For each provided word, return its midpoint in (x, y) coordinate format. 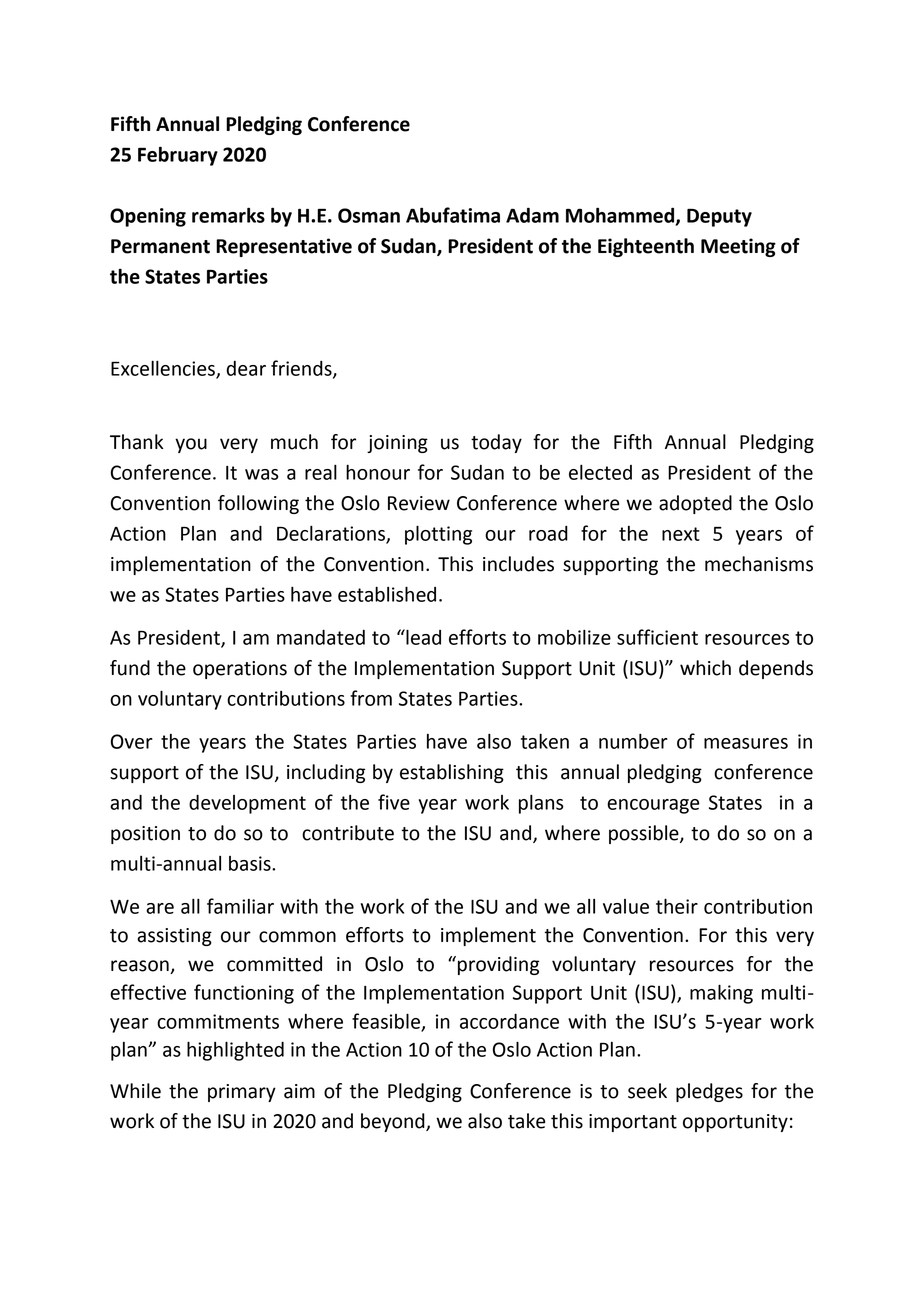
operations (240, 670)
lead (422, 637)
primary (242, 1093)
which (705, 668)
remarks (228, 215)
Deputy (719, 217)
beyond (394, 1122)
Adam (532, 215)
